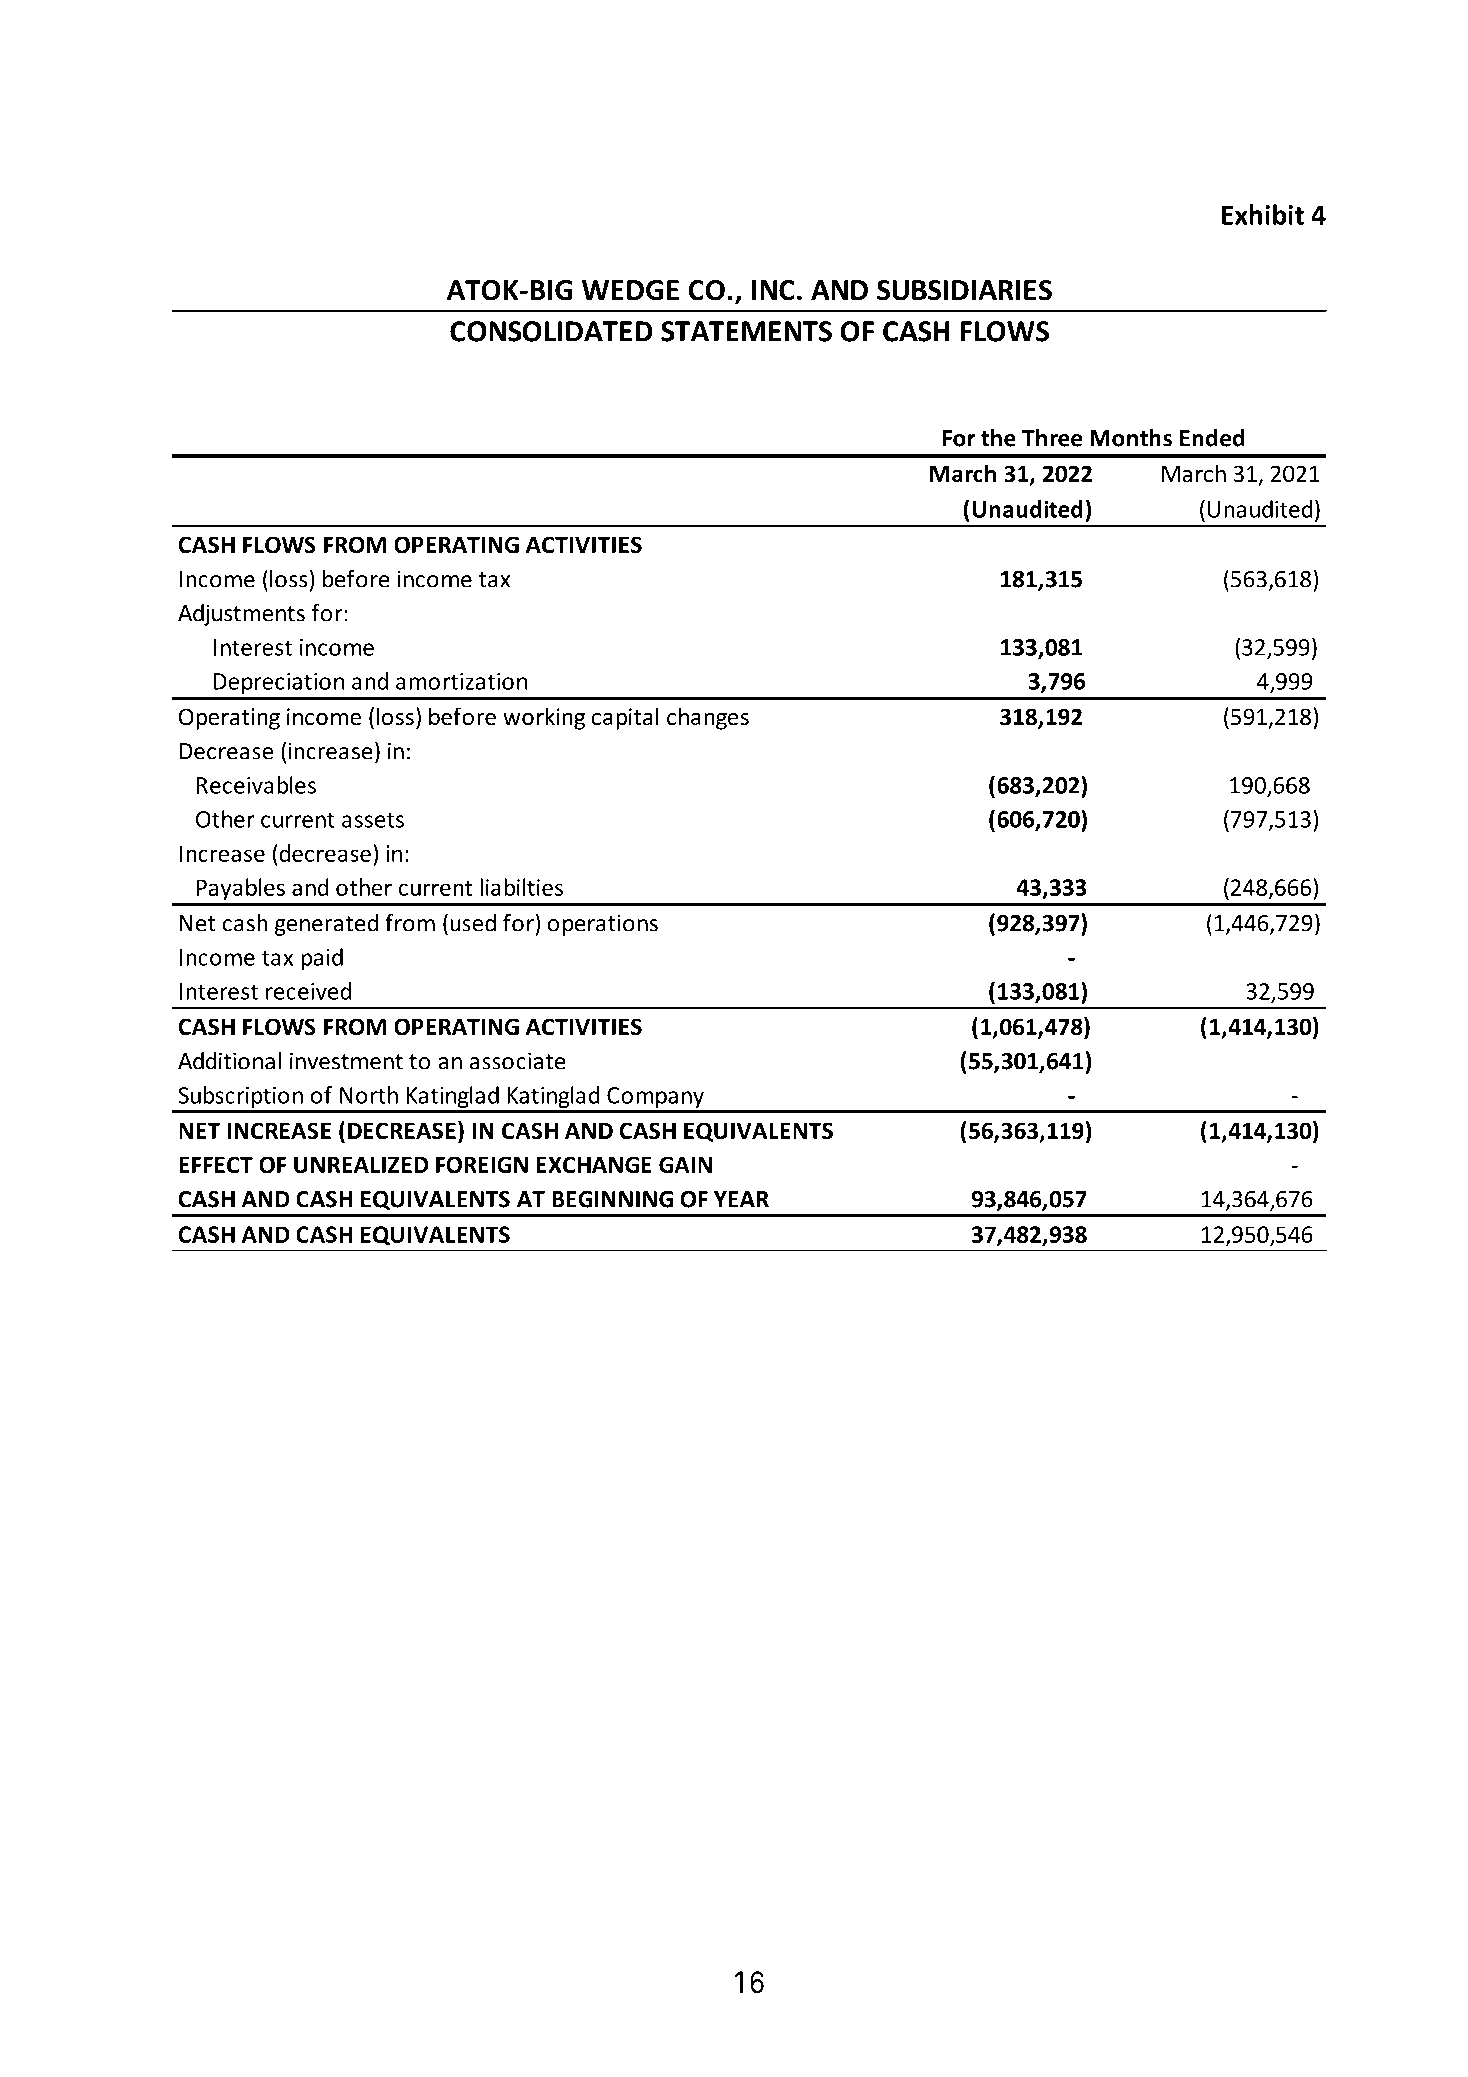 This screenshot has width=1468, height=2077. What do you see at coordinates (1131, 438) in the screenshot?
I see `Months` at bounding box center [1131, 438].
